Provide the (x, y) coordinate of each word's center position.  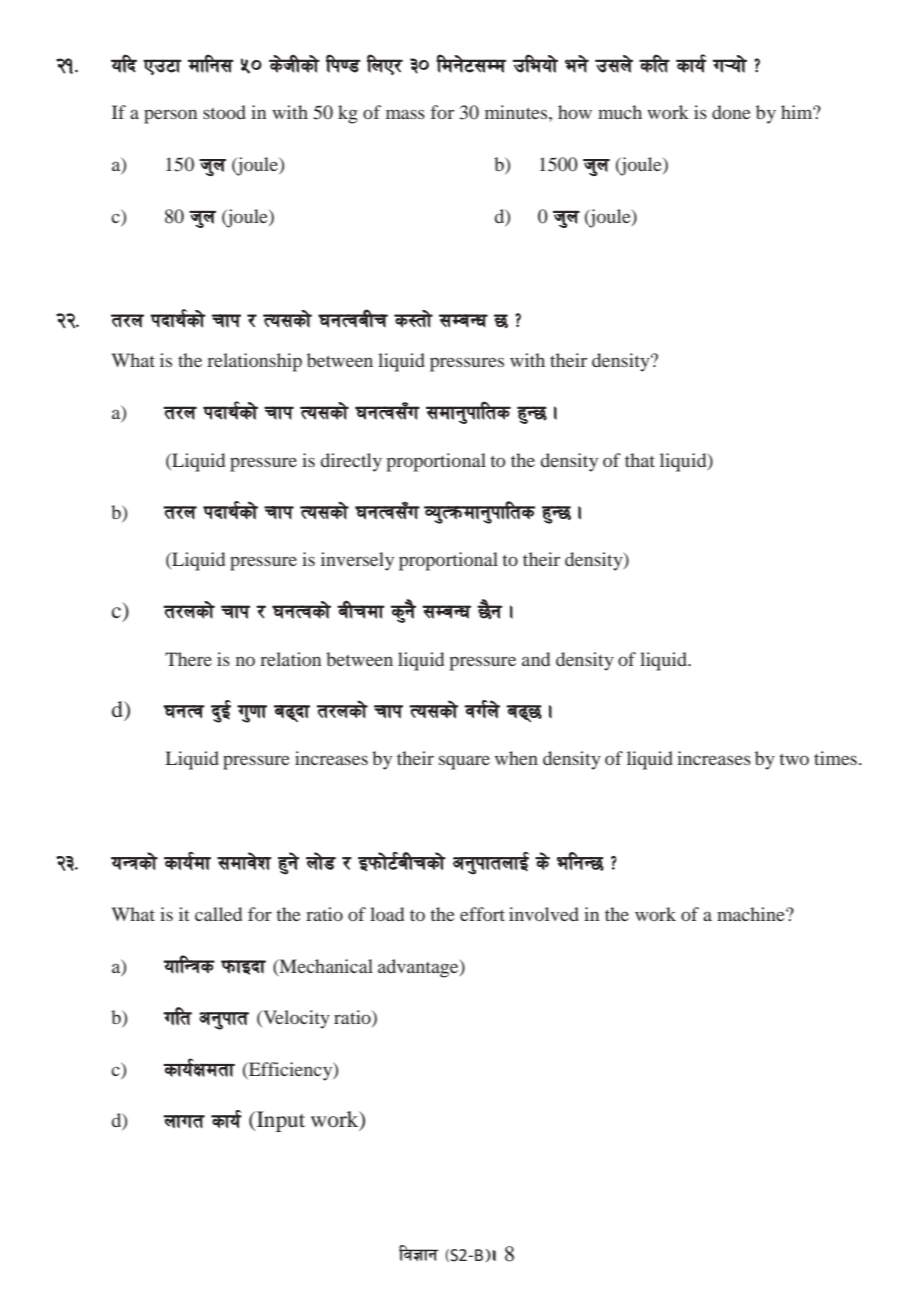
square (464, 762)
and (536, 659)
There (188, 659)
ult (177, 1016)
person (170, 116)
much (620, 112)
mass (405, 114)
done (731, 112)
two (794, 759)
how (575, 112)
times (835, 758)
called (218, 914)
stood (224, 112)
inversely (357, 561)
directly (351, 462)
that (640, 460)
